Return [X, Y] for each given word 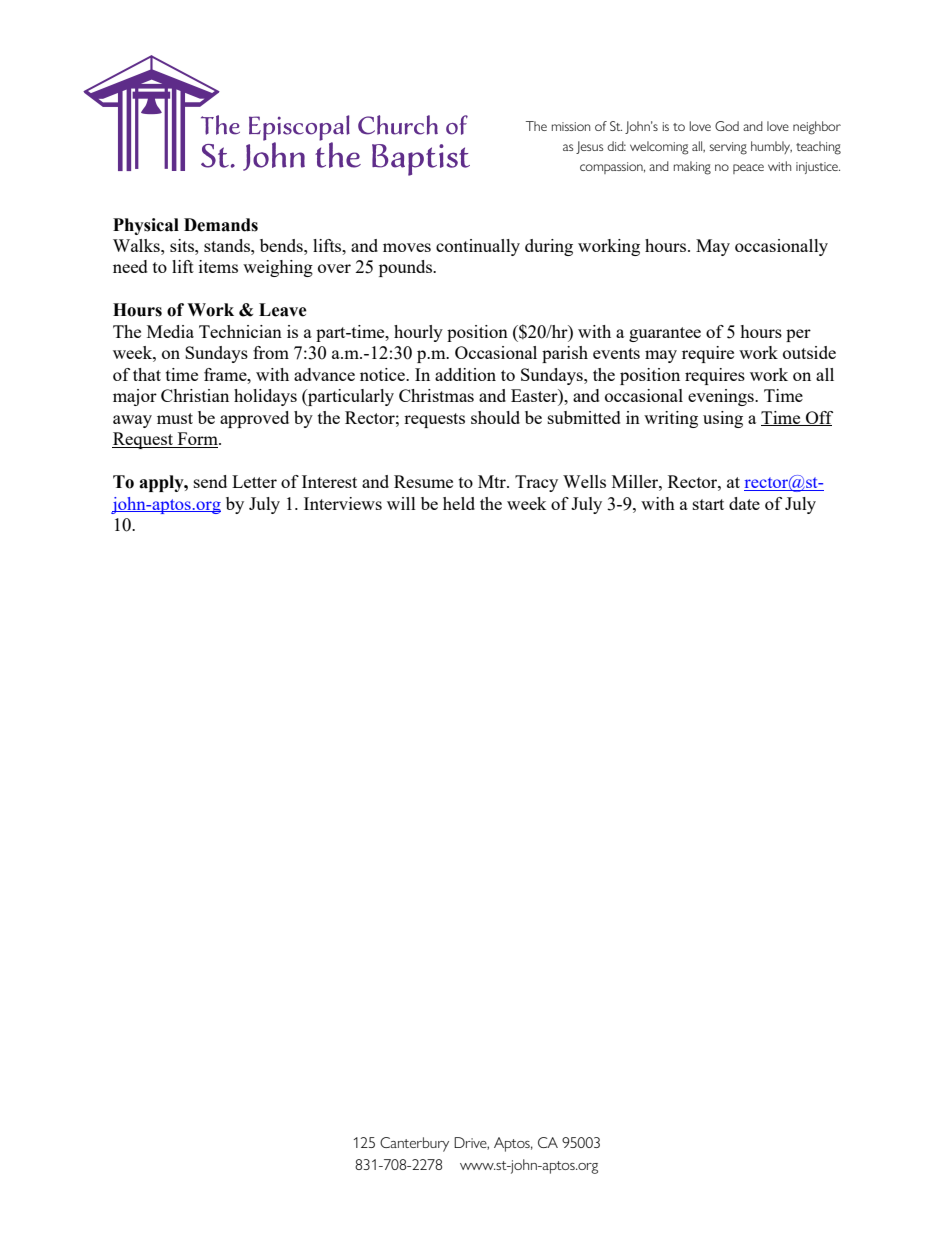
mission [571, 126]
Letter [254, 481]
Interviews [343, 503]
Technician [240, 331]
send [210, 481]
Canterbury [414, 1144]
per [798, 335]
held [459, 503]
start [708, 504]
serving [728, 148]
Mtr [493, 481]
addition [465, 374]
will [401, 503]
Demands [221, 225]
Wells [584, 481]
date [744, 503]
